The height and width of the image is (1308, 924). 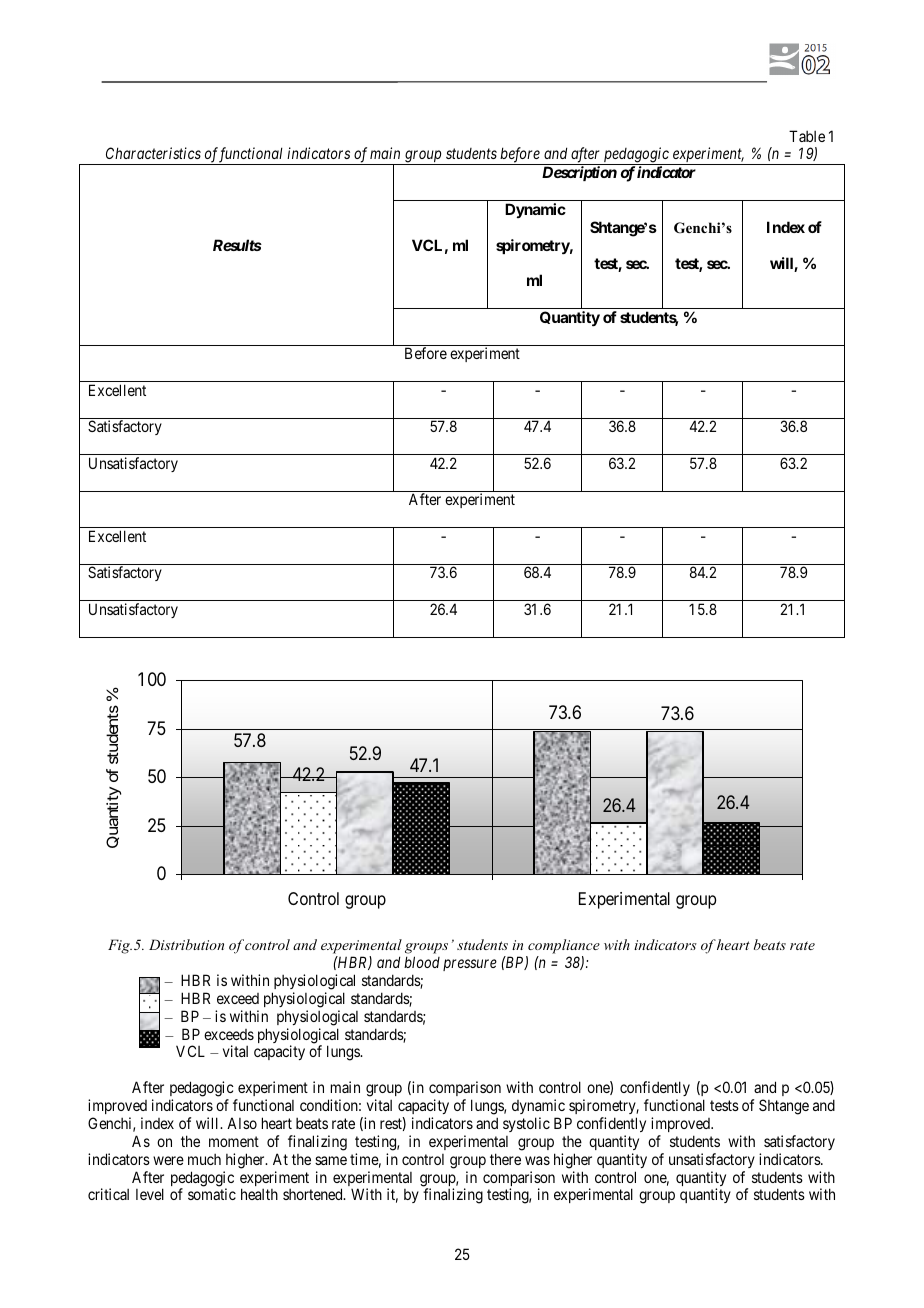 What do you see at coordinates (564, 946) in the image?
I see `compliance` at bounding box center [564, 946].
